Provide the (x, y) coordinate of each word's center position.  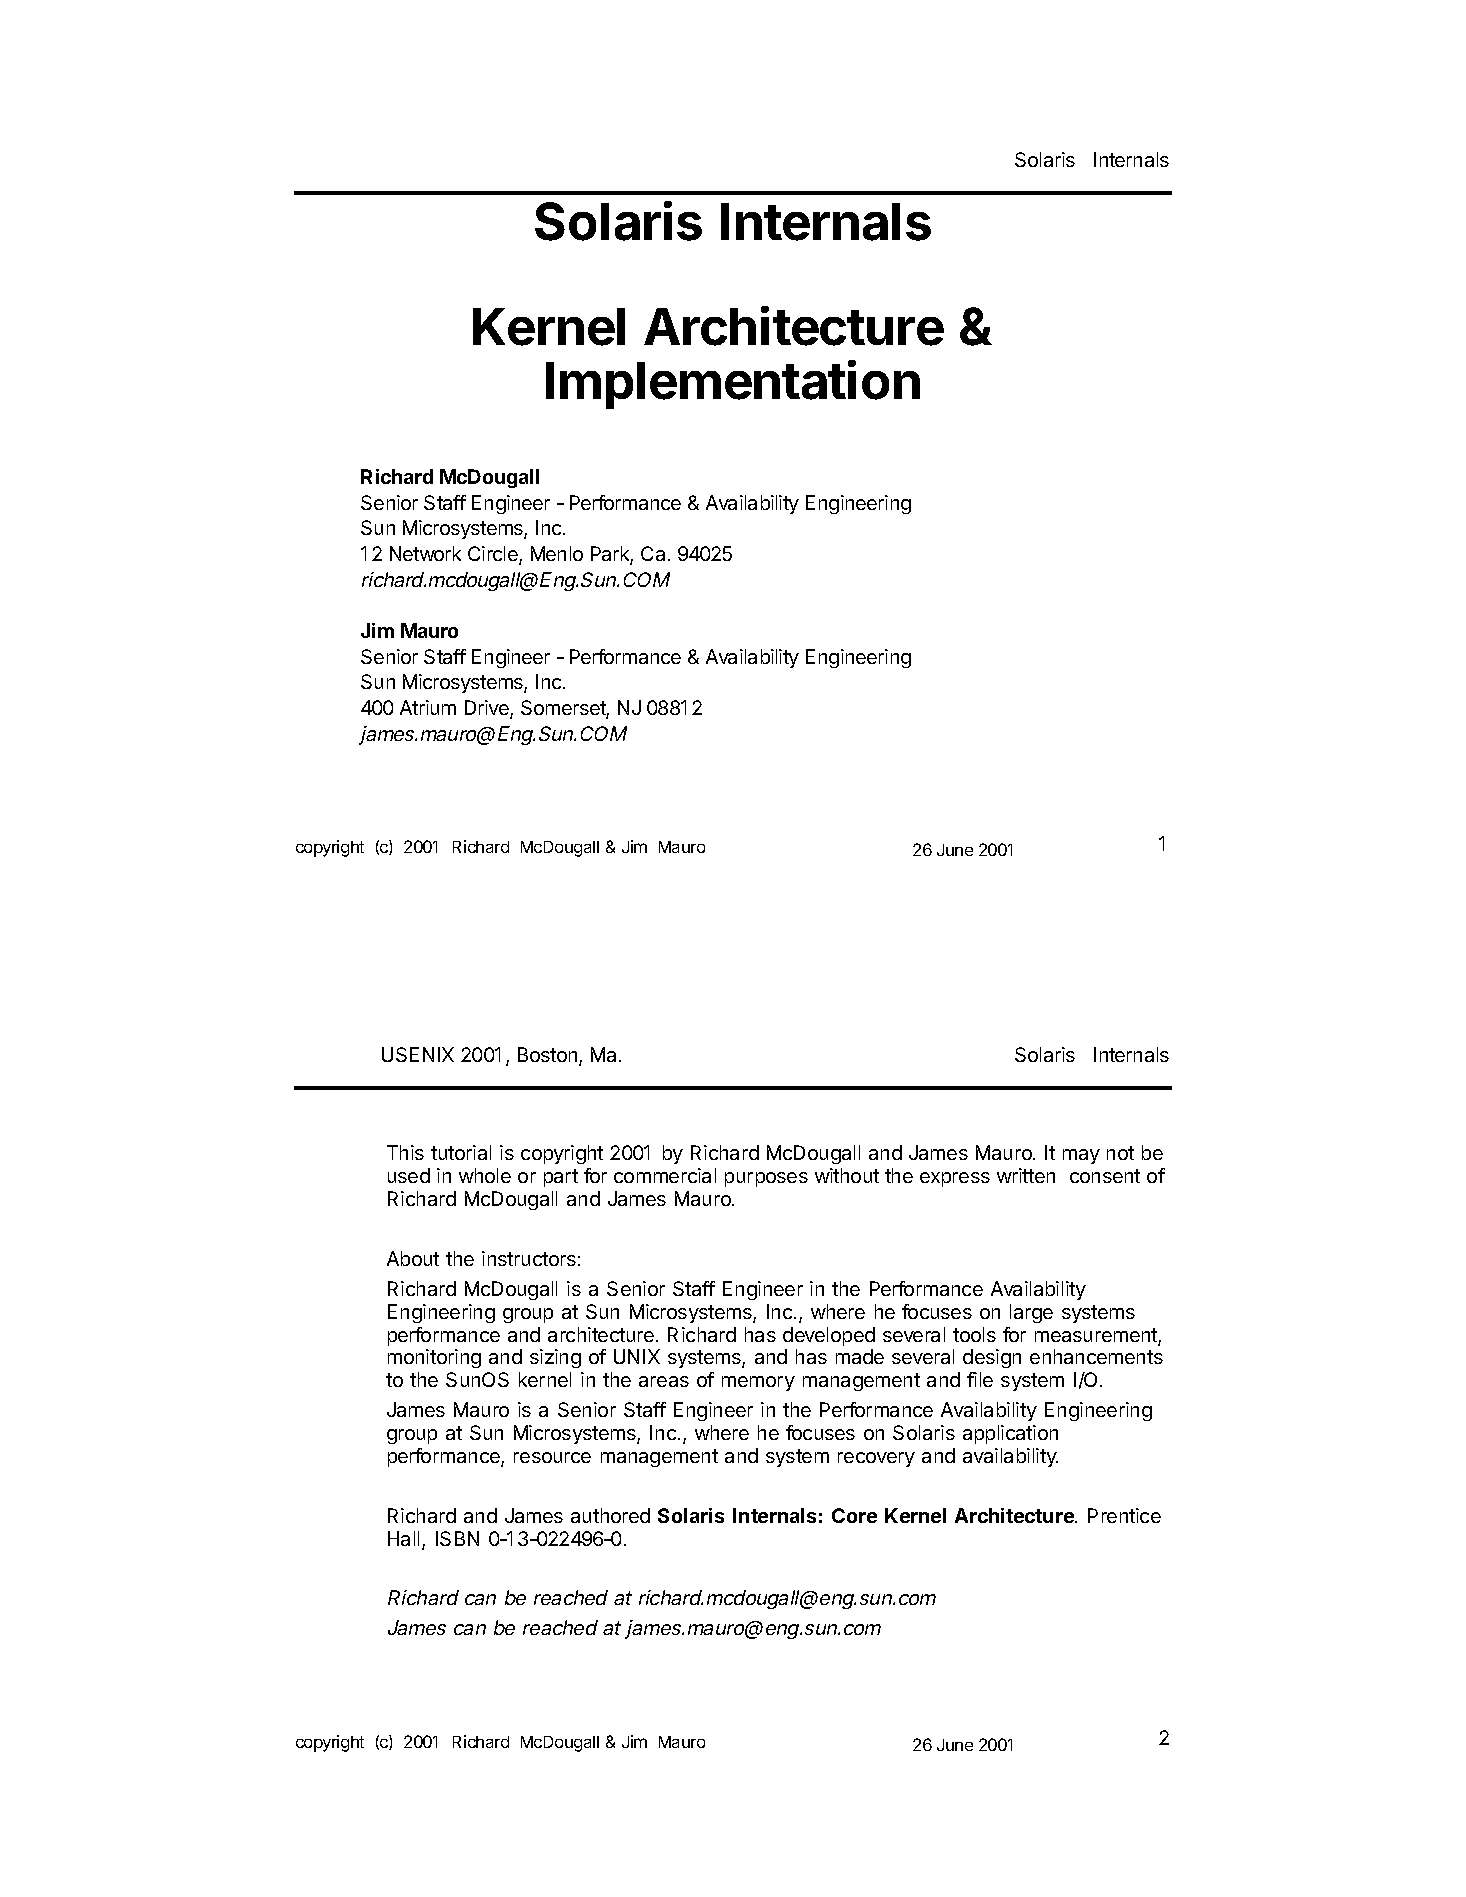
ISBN (457, 1538)
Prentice (1124, 1515)
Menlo (557, 553)
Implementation (733, 384)
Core (854, 1515)
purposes (766, 1179)
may (1081, 1156)
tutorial (461, 1152)
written (1026, 1175)
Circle (494, 555)
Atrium (428, 707)
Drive (488, 709)
